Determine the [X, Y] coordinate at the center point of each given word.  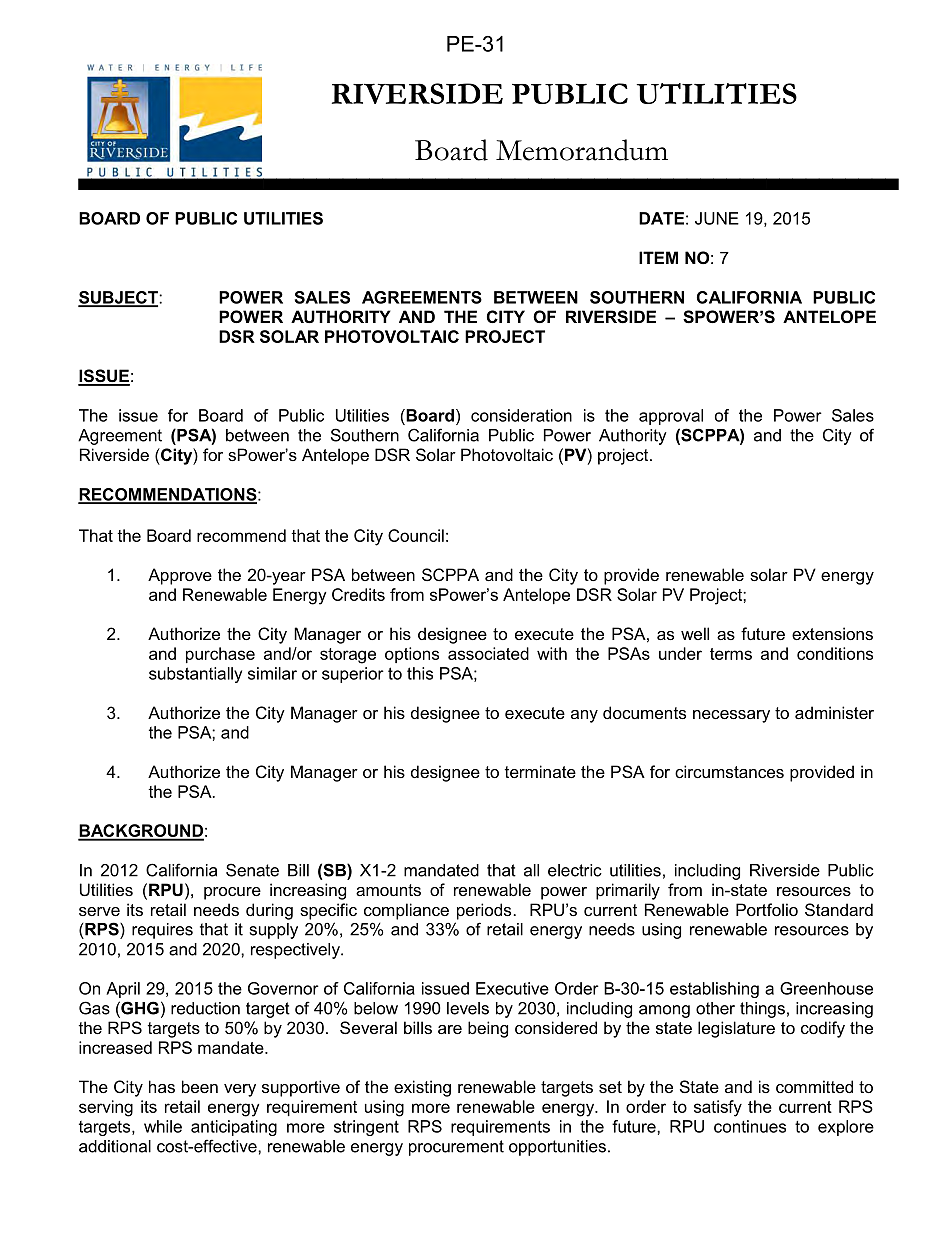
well [695, 633]
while [163, 1126]
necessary [731, 716]
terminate [540, 771]
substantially [195, 675]
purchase [220, 655]
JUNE [717, 218]
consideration [521, 415]
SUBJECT [119, 298]
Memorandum [582, 150]
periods [484, 911]
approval [671, 417]
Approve [180, 576]
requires [162, 931]
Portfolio [767, 909]
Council [416, 535]
